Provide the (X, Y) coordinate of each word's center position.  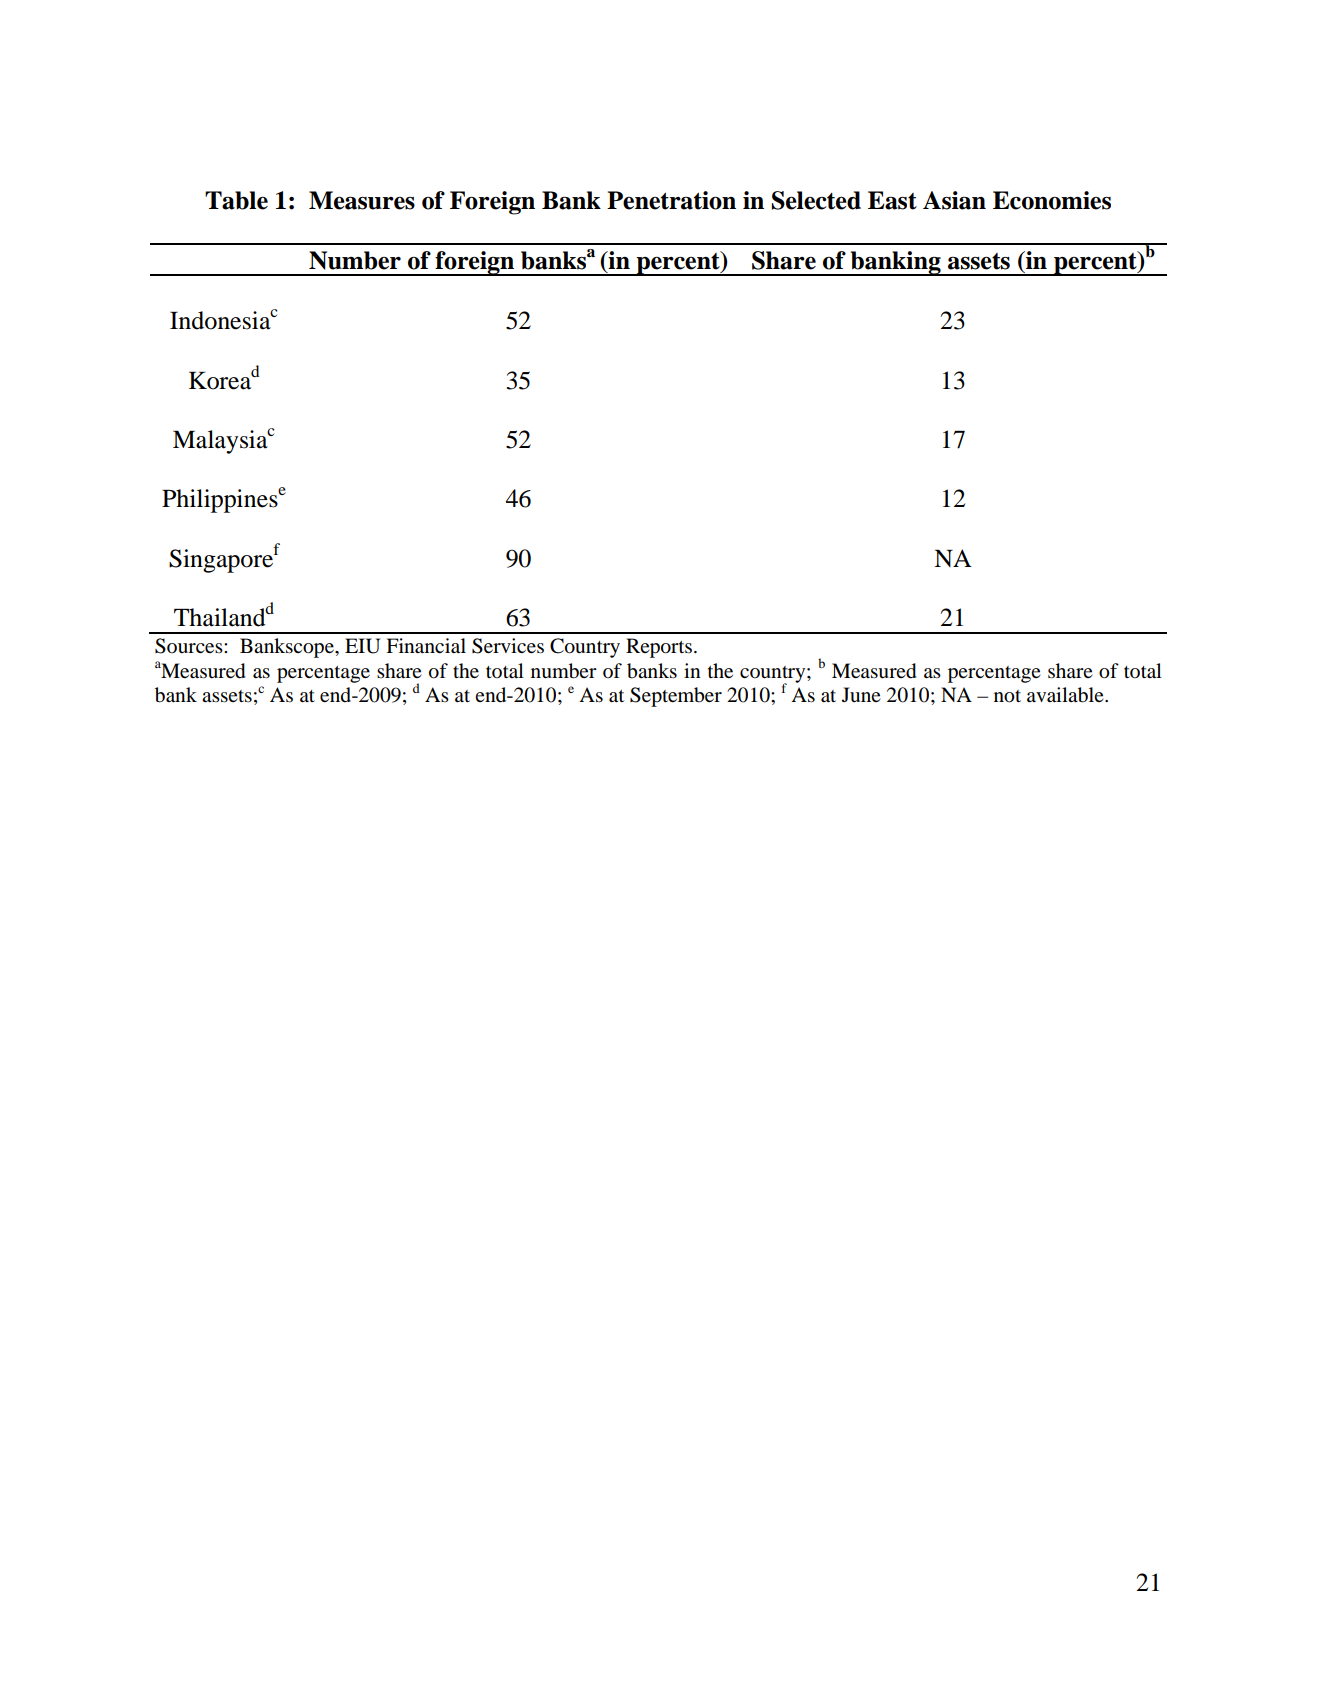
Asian (954, 200)
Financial (426, 645)
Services (508, 646)
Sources (190, 646)
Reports (659, 648)
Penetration (671, 200)
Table (236, 200)
